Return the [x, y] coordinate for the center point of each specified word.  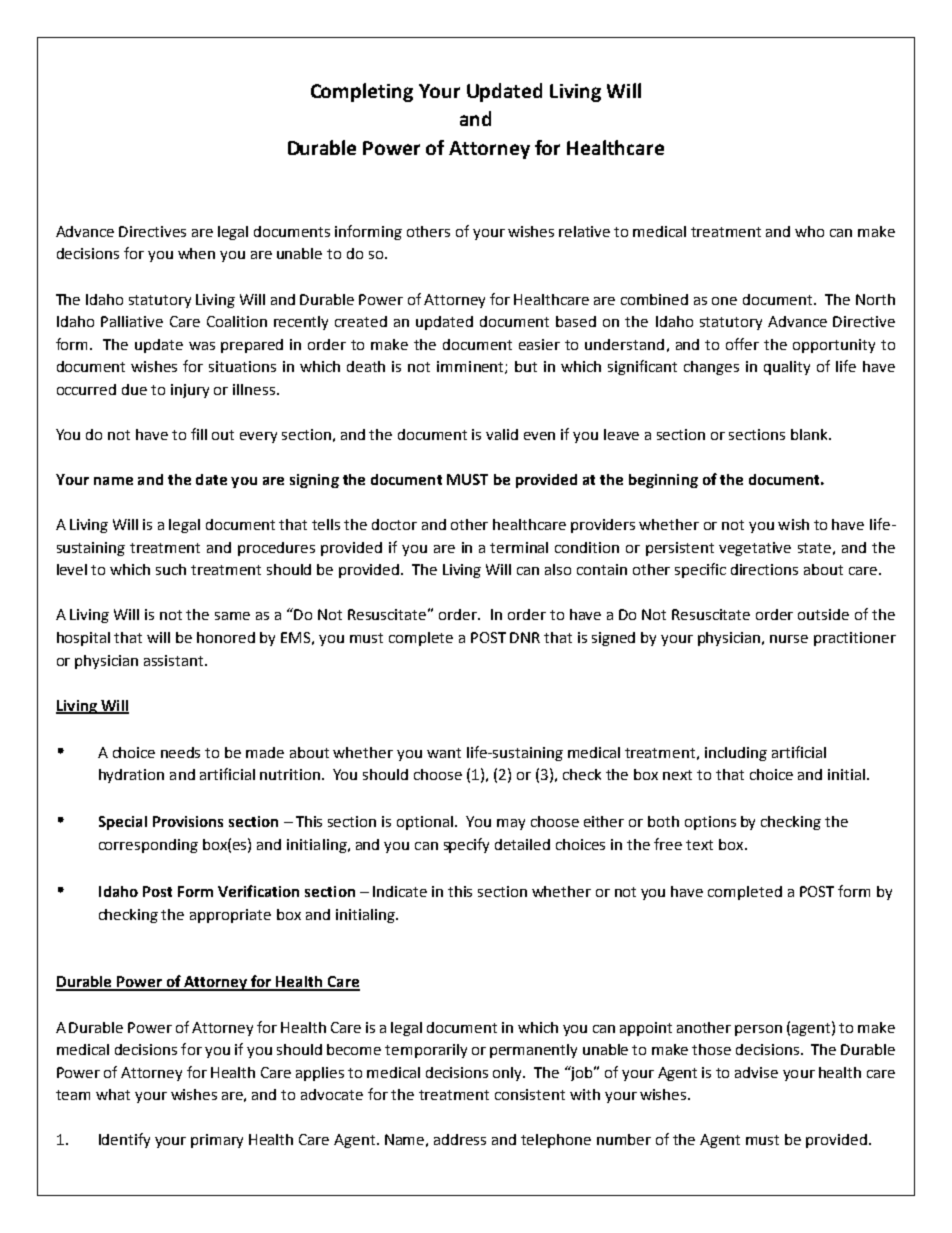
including [736, 754]
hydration [131, 776]
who [809, 231]
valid [502, 434]
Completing [362, 92]
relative [584, 231]
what [113, 1094]
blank [810, 434]
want [444, 753]
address [460, 1139]
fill [199, 434]
